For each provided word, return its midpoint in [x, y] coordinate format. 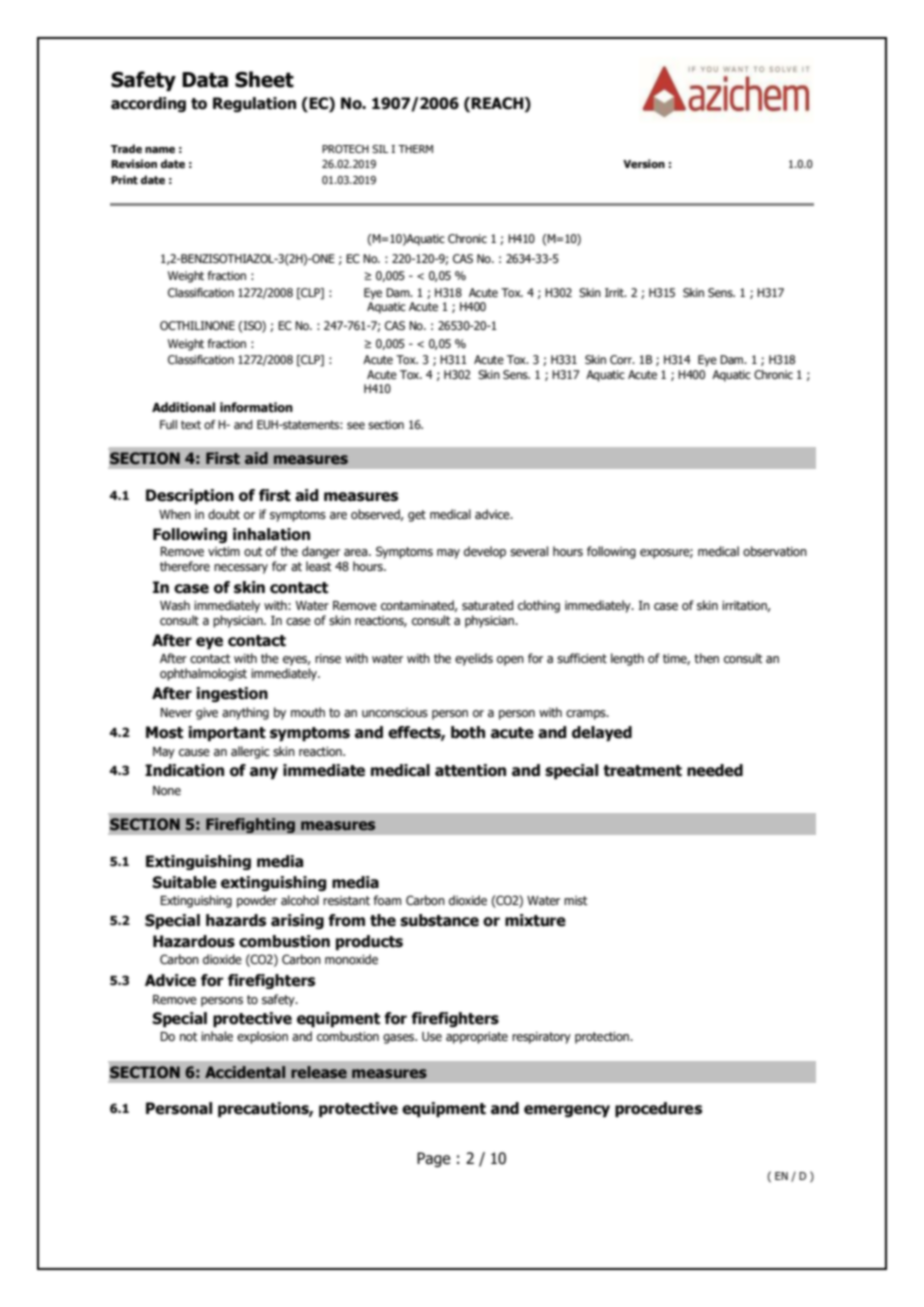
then [706, 658]
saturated [487, 605]
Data [205, 80]
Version [644, 163]
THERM [415, 149]
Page [433, 1159]
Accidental [245, 1072]
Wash [175, 605]
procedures [658, 1109]
